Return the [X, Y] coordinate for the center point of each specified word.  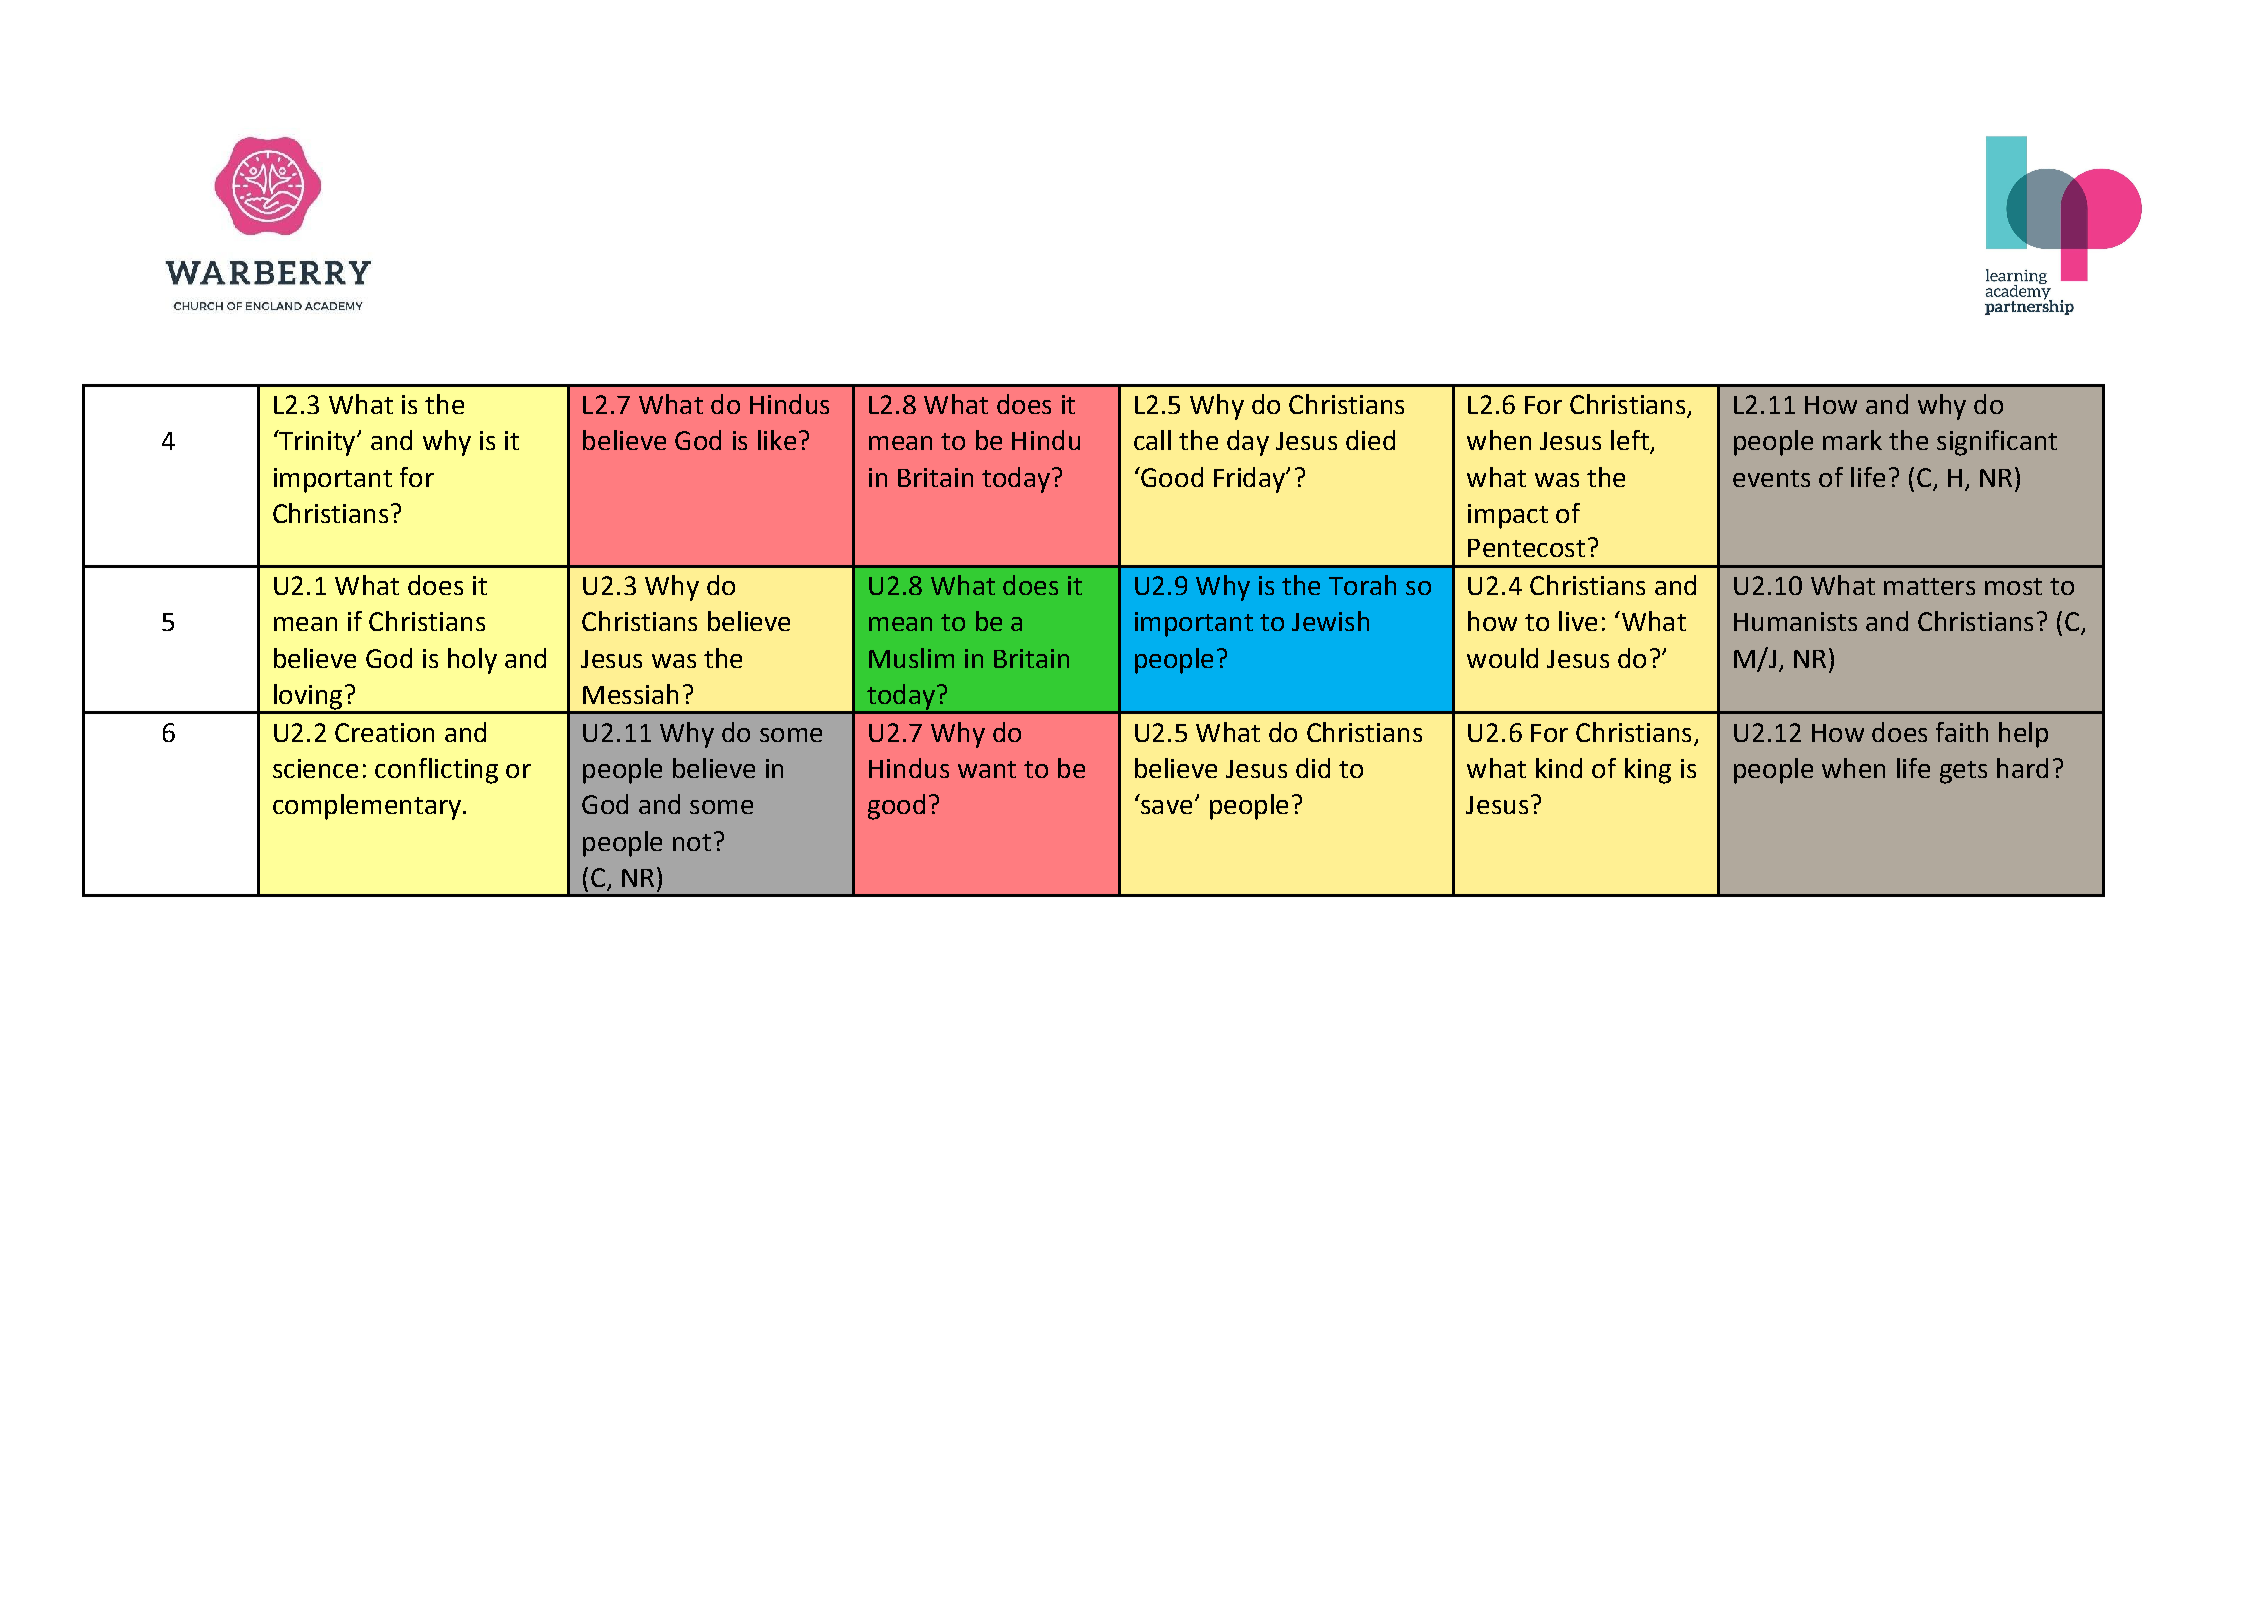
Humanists [1795, 621]
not [692, 842]
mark [1852, 440]
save [1166, 807]
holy [472, 661]
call [1152, 440]
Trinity [317, 443]
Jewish [1330, 621]
